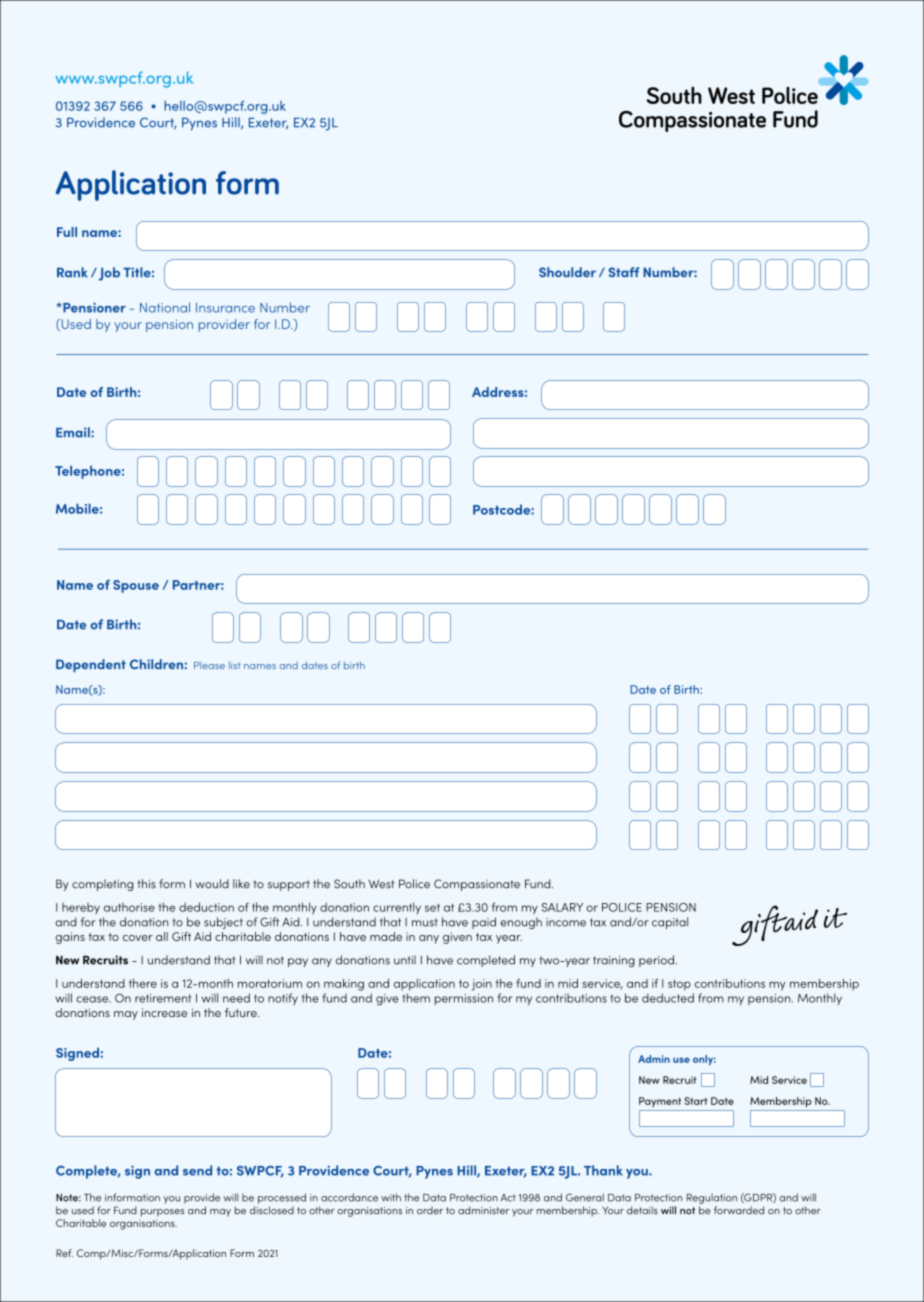  Describe the element at coordinates (562, 907) in the image. I see `SALARY` at that location.
